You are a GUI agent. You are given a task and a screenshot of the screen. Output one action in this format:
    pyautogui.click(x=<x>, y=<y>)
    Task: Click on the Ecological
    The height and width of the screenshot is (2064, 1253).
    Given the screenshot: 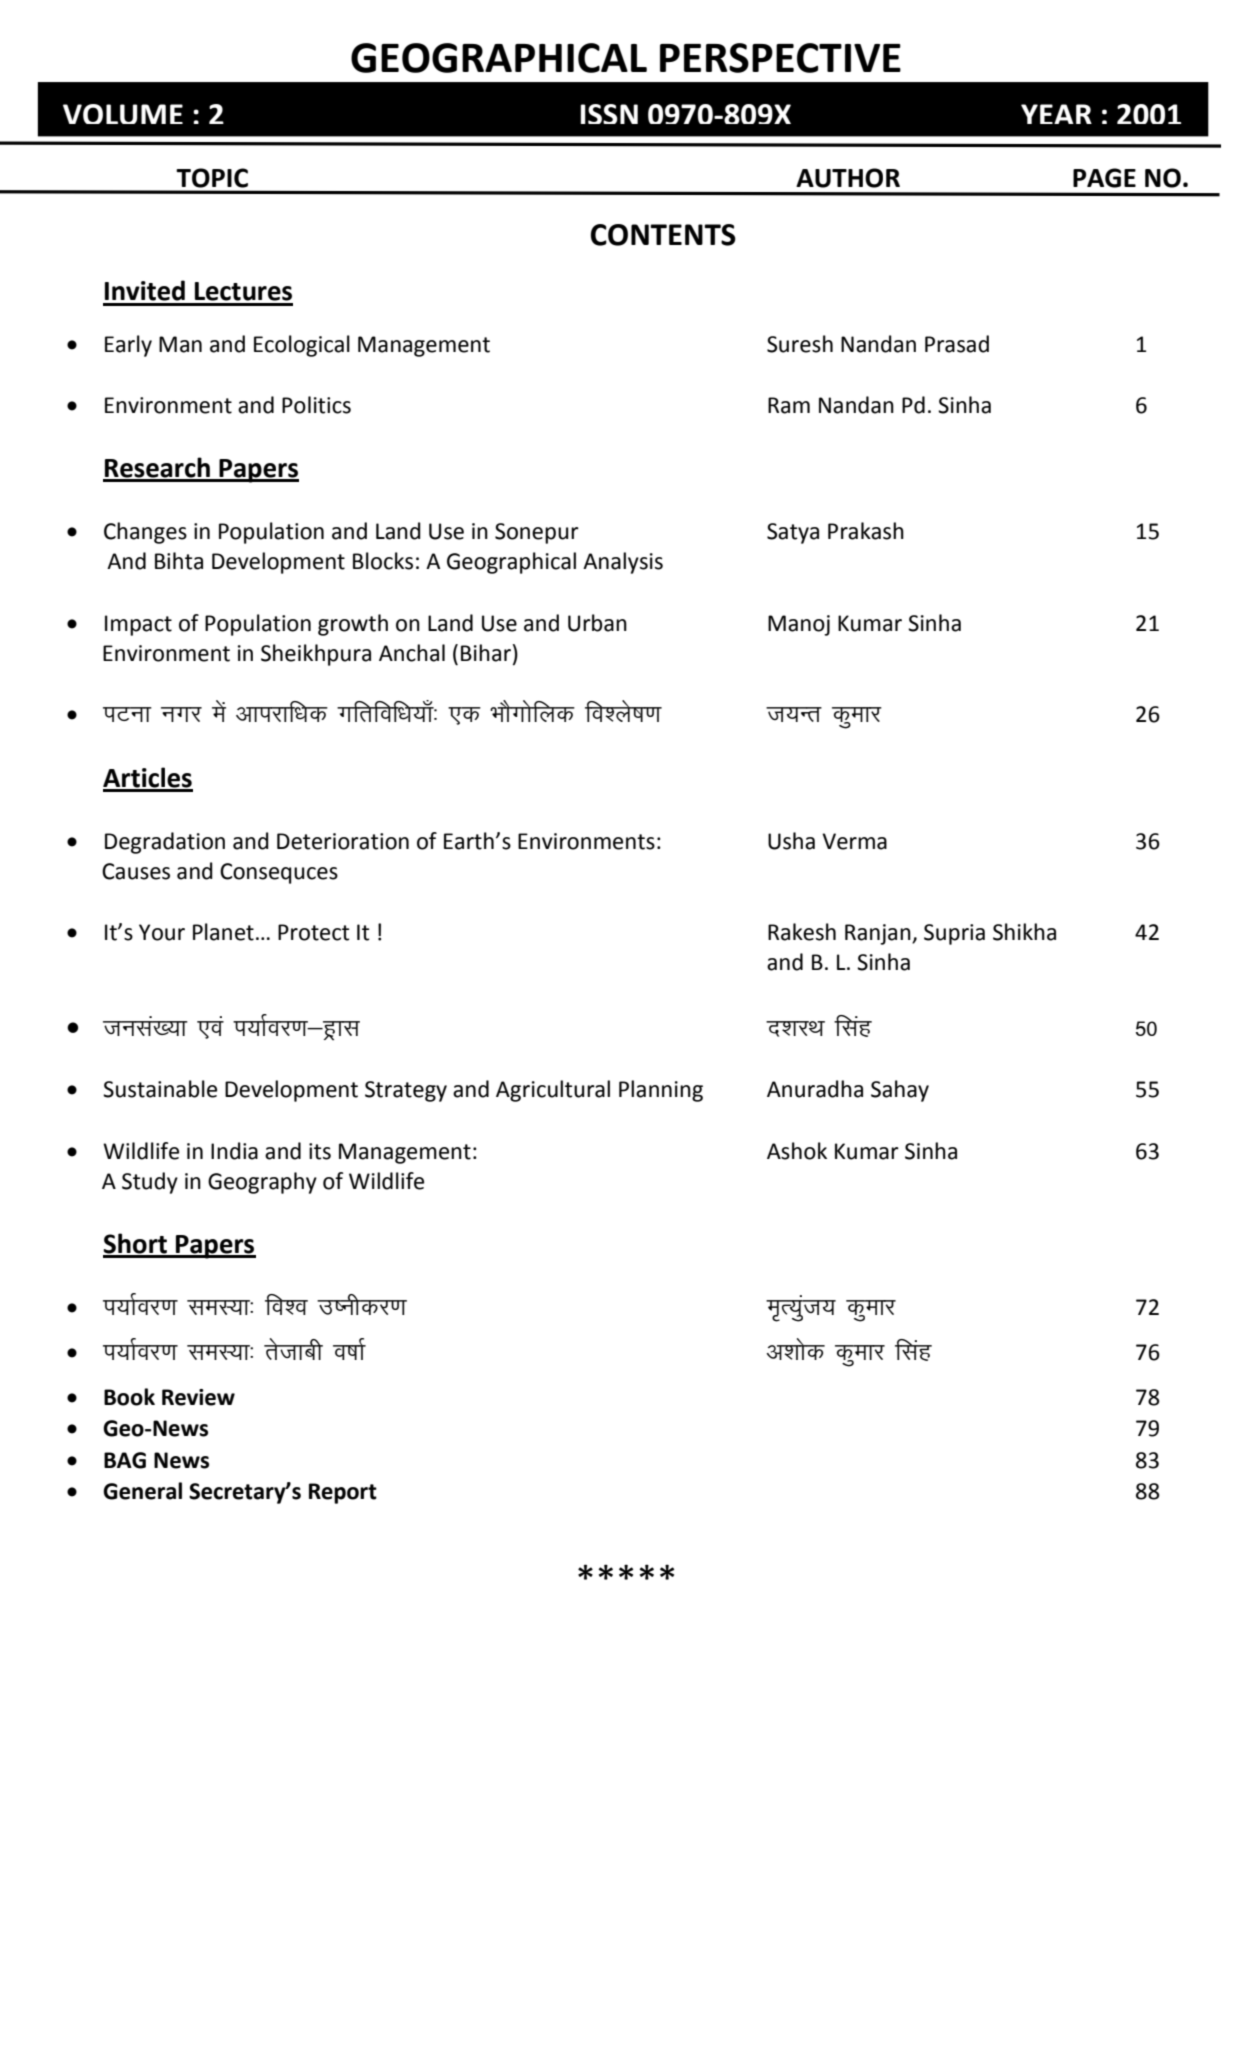 What is the action you would take?
    pyautogui.click(x=302, y=346)
